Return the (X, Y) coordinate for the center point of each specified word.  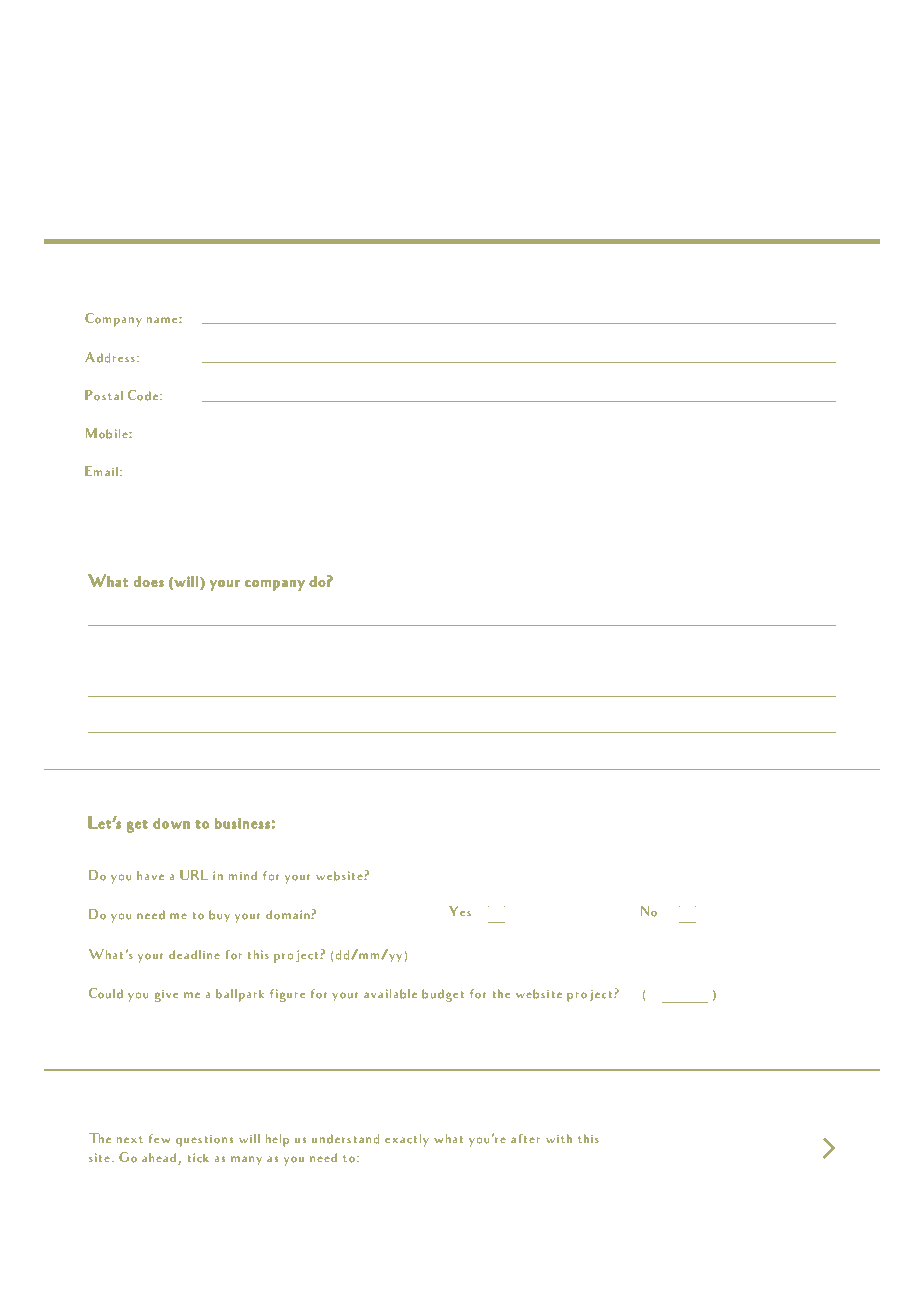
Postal (104, 395)
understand (345, 1139)
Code (143, 395)
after (525, 1139)
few (159, 1138)
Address (110, 357)
